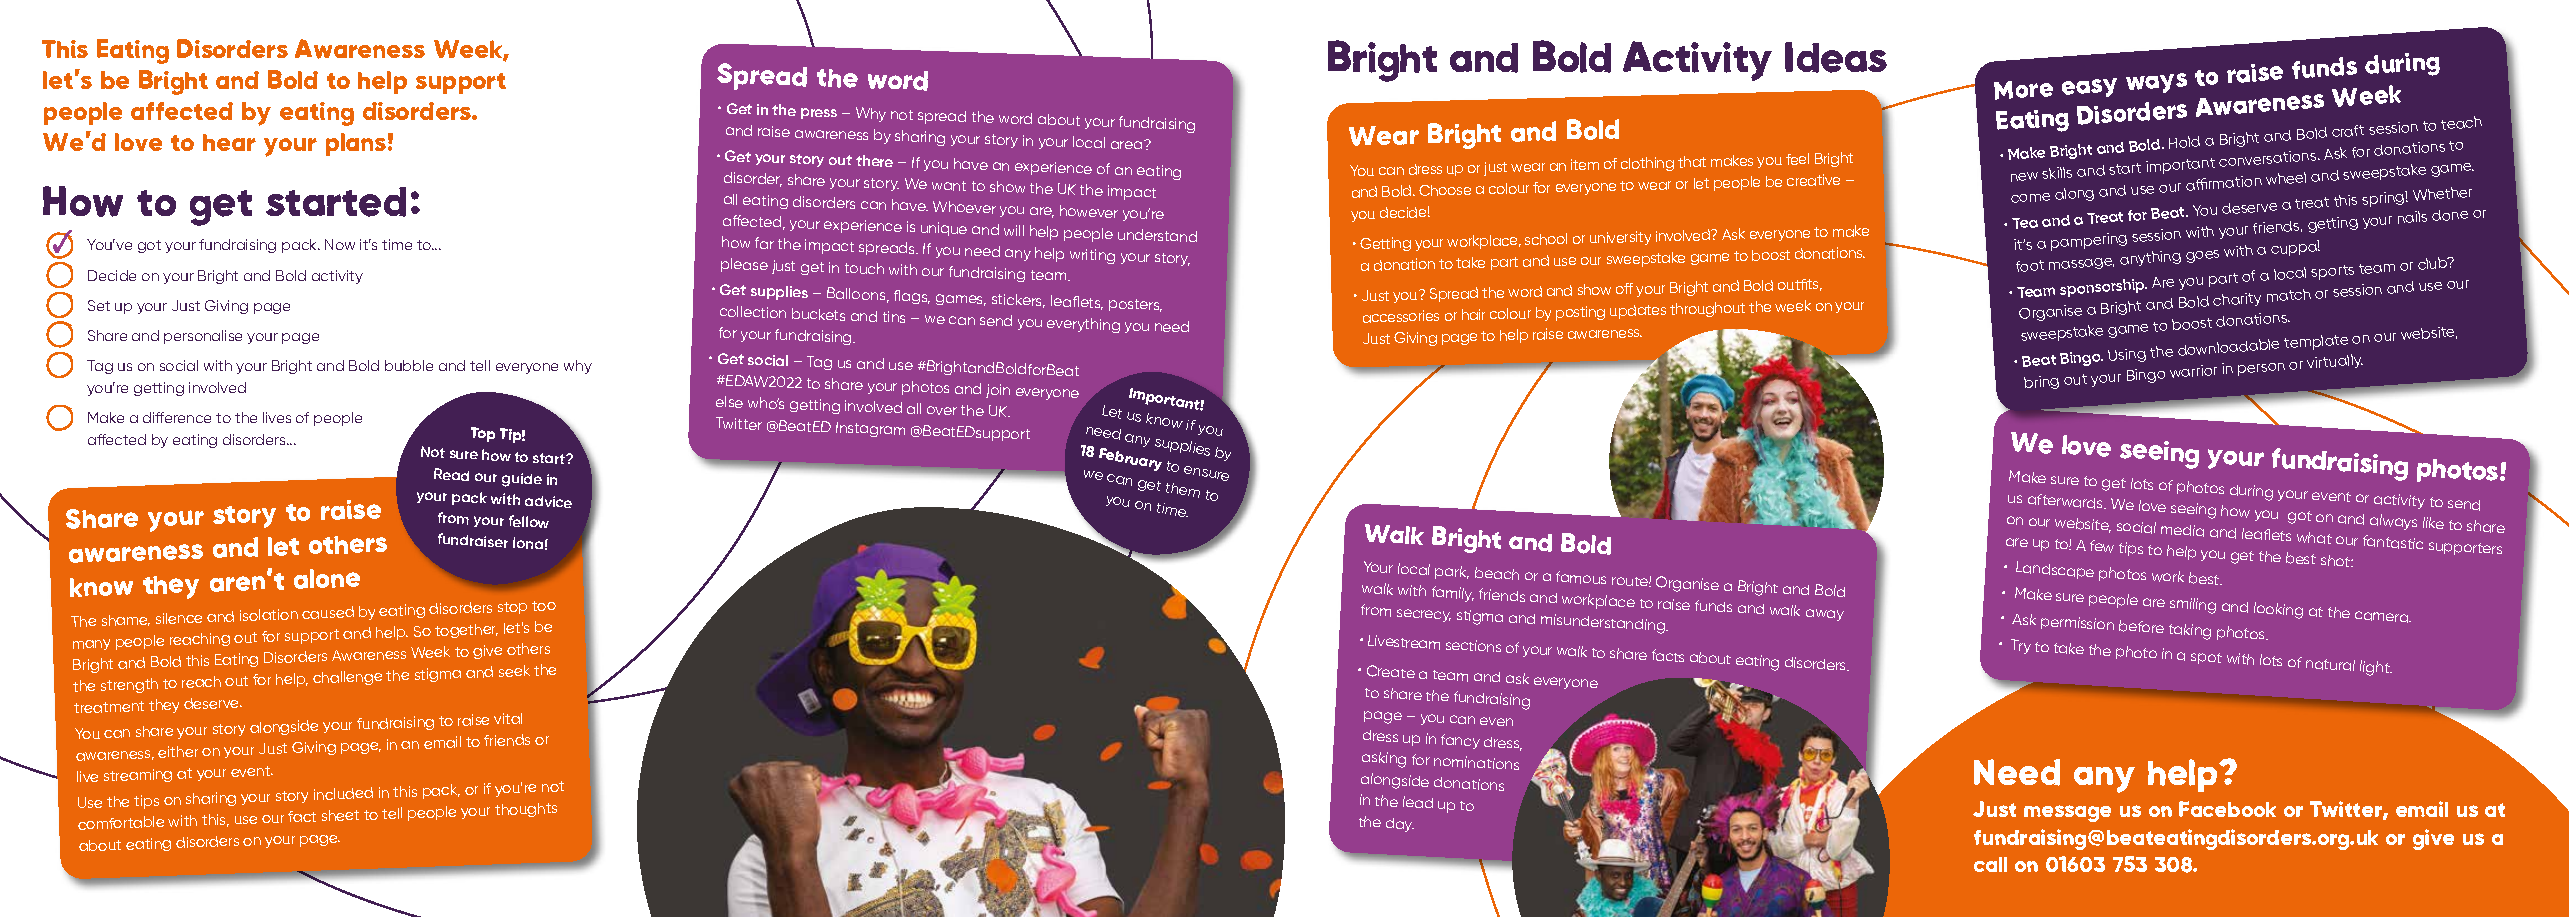 This document has height=917, width=2569. What do you see at coordinates (2227, 809) in the document?
I see `Facebook` at bounding box center [2227, 809].
